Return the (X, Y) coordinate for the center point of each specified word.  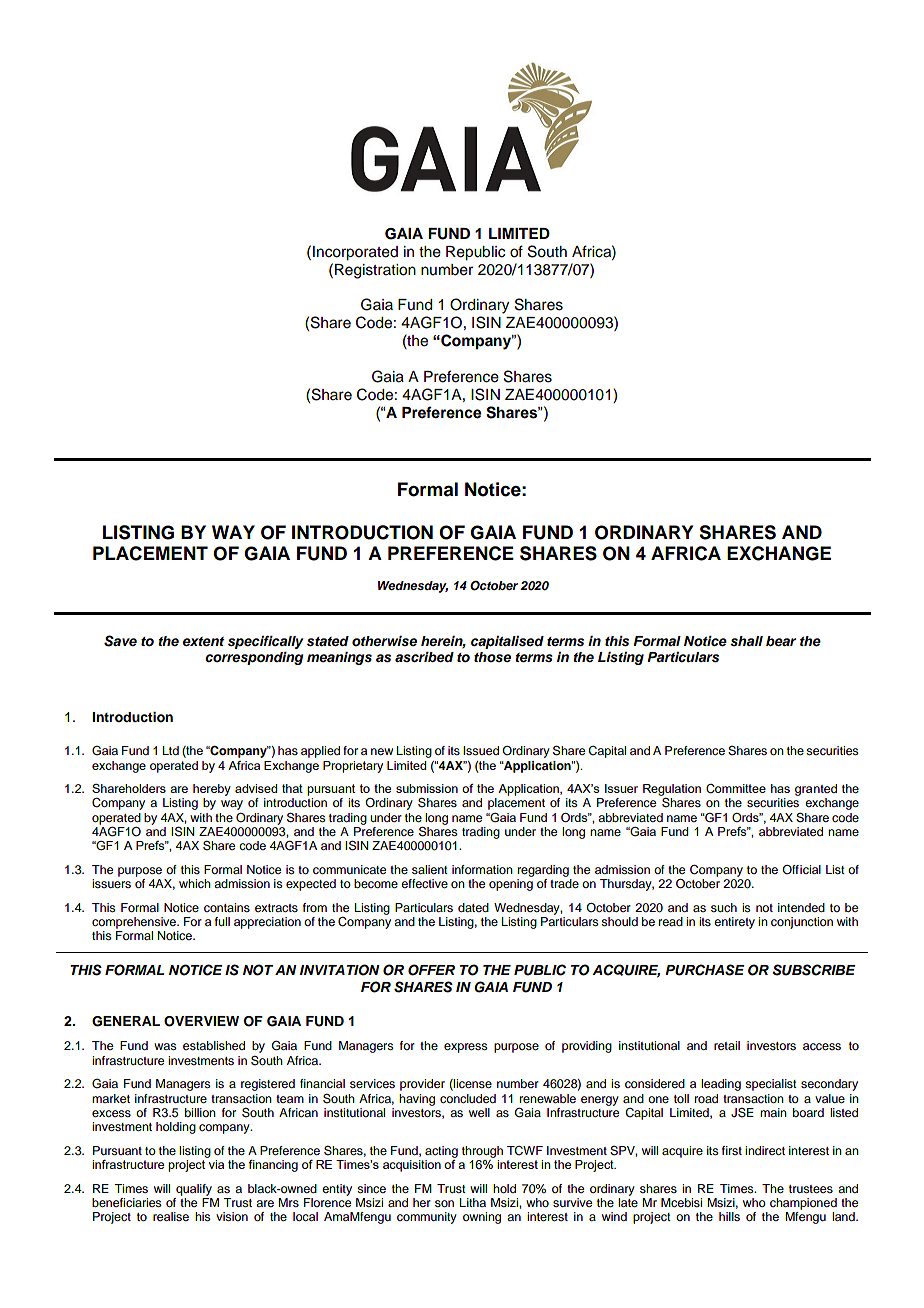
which (195, 883)
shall (746, 641)
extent (204, 641)
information (482, 869)
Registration (375, 271)
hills (729, 1216)
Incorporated (355, 253)
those (492, 657)
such (724, 907)
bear (781, 641)
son (444, 1203)
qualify (194, 1190)
